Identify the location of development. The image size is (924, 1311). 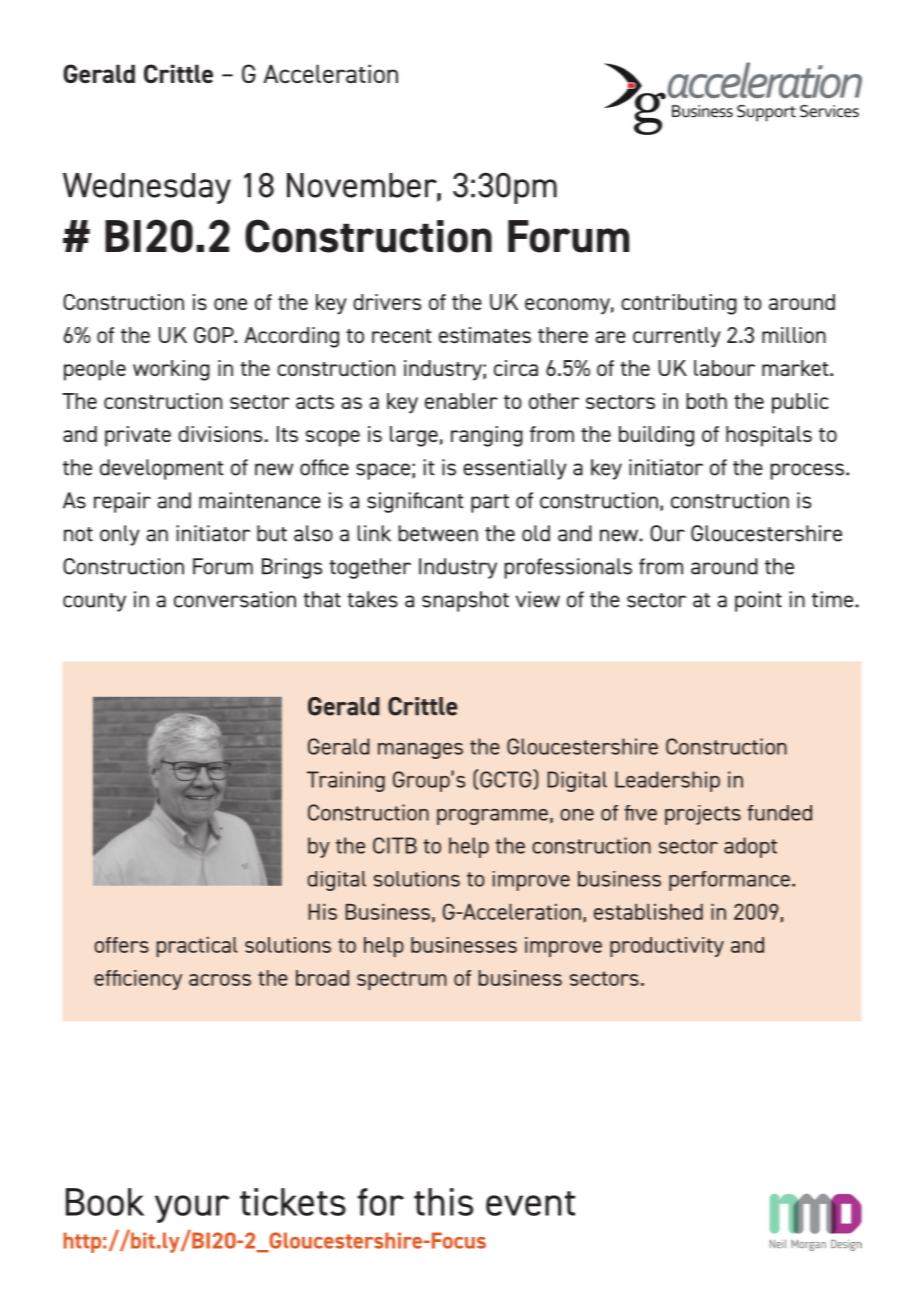
(161, 469).
